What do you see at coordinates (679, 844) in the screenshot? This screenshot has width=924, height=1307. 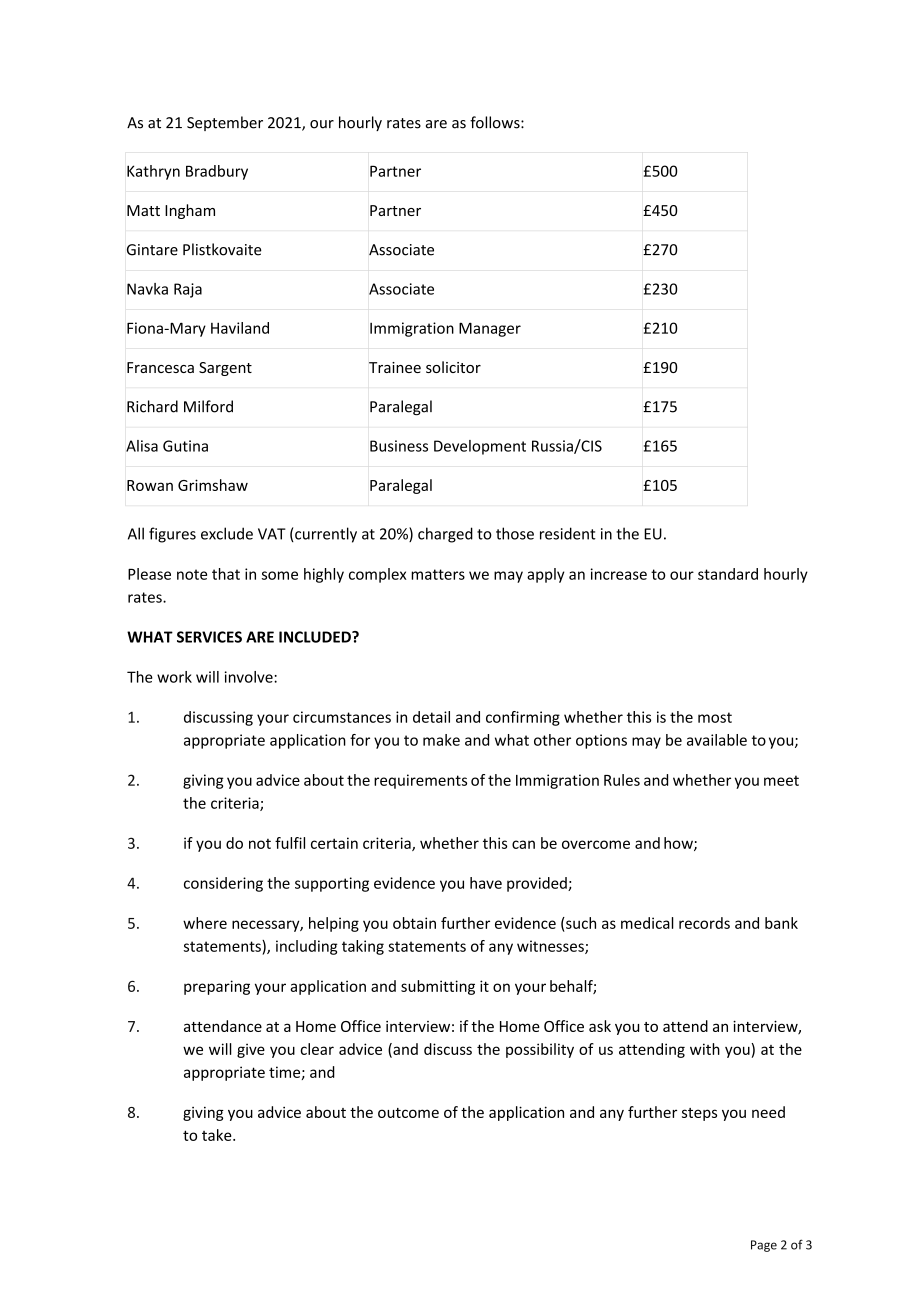 I see `how` at bounding box center [679, 844].
